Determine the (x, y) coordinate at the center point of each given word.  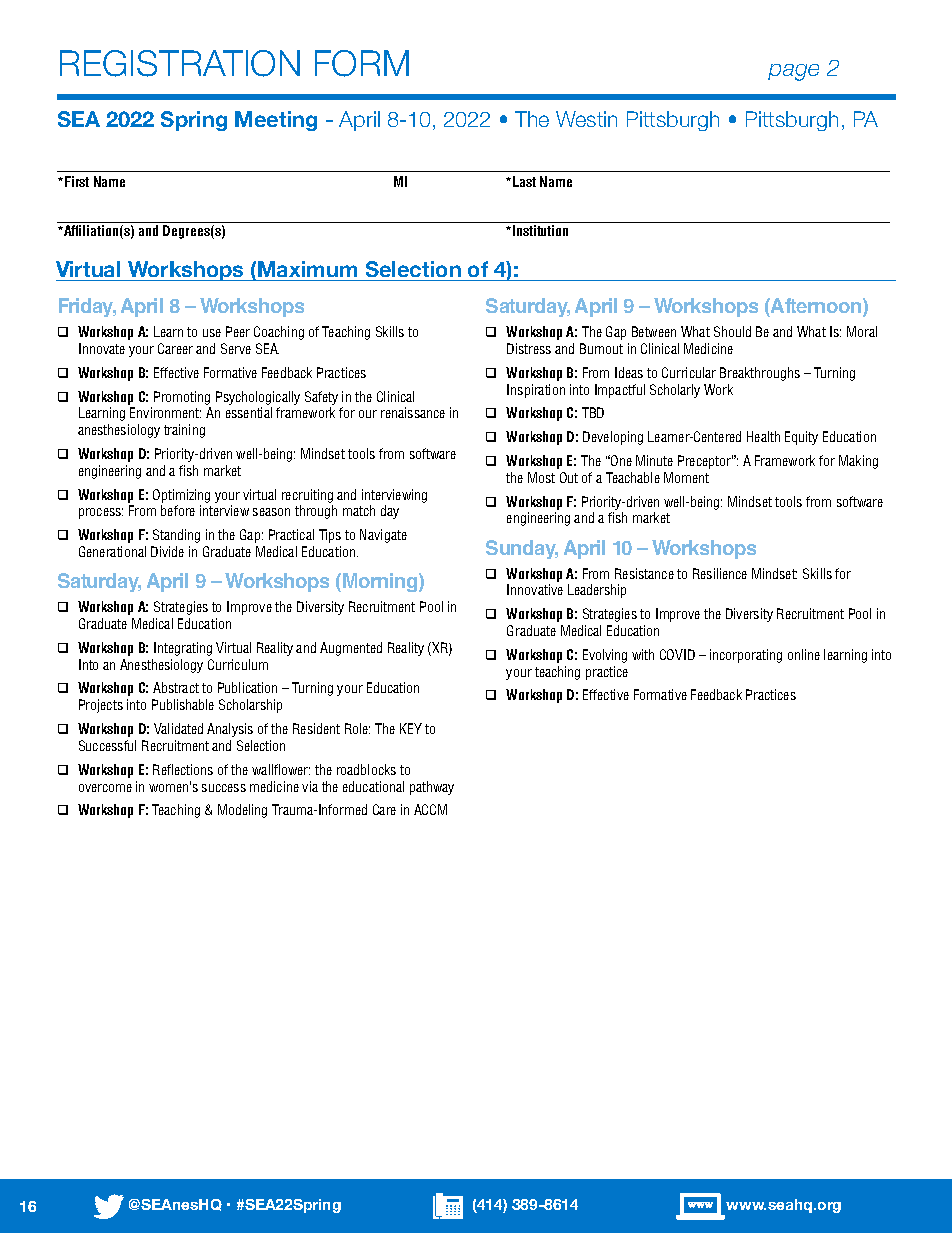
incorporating (746, 656)
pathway (432, 788)
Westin (586, 119)
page (793, 72)
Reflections (183, 769)
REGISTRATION (180, 63)
